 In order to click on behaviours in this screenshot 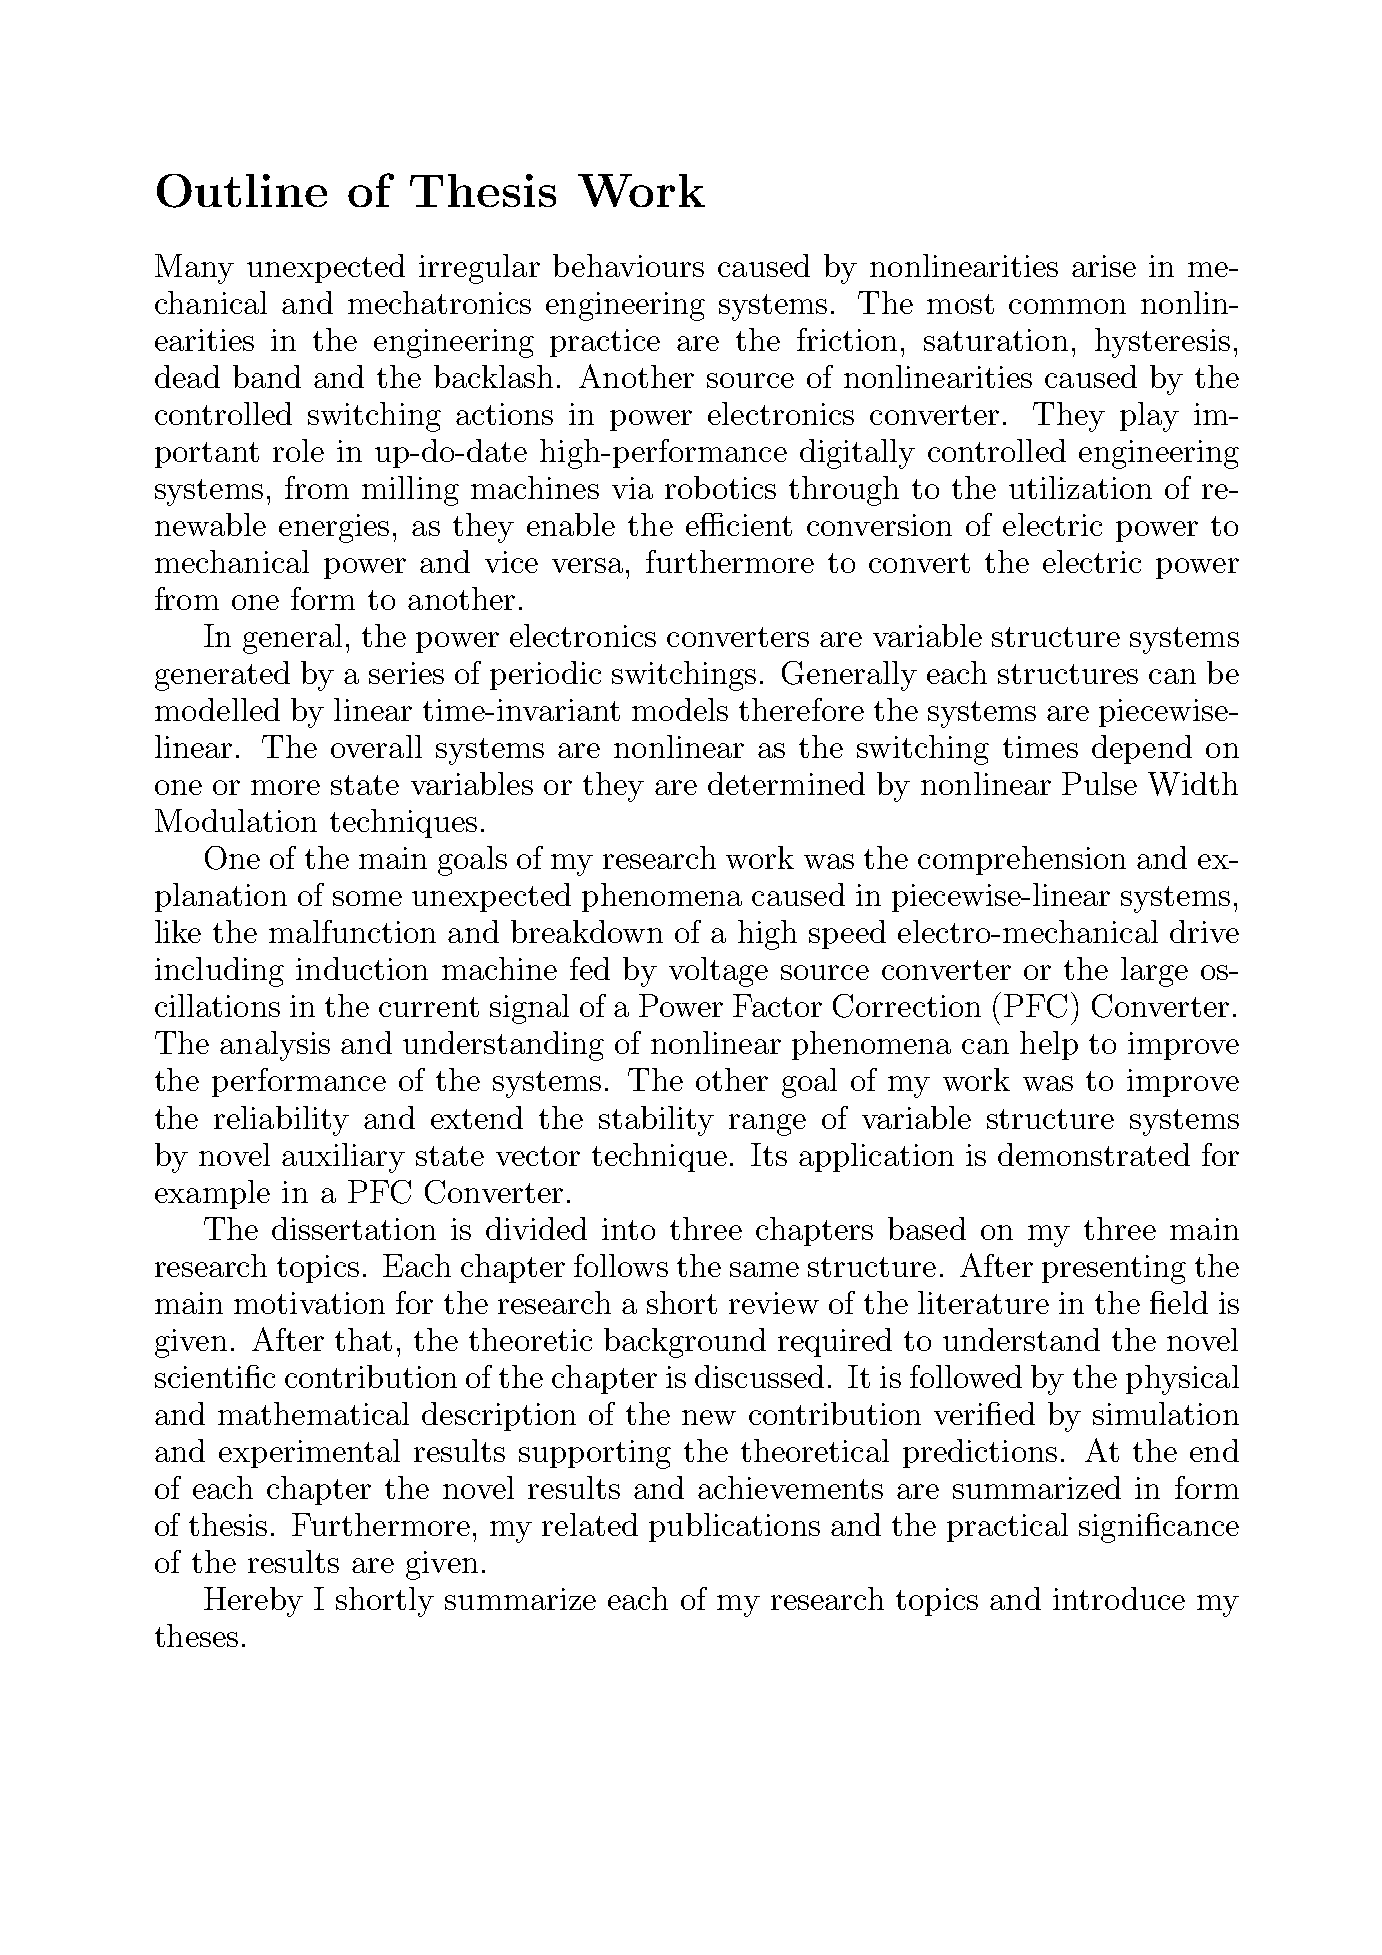, I will do `click(628, 265)`.
